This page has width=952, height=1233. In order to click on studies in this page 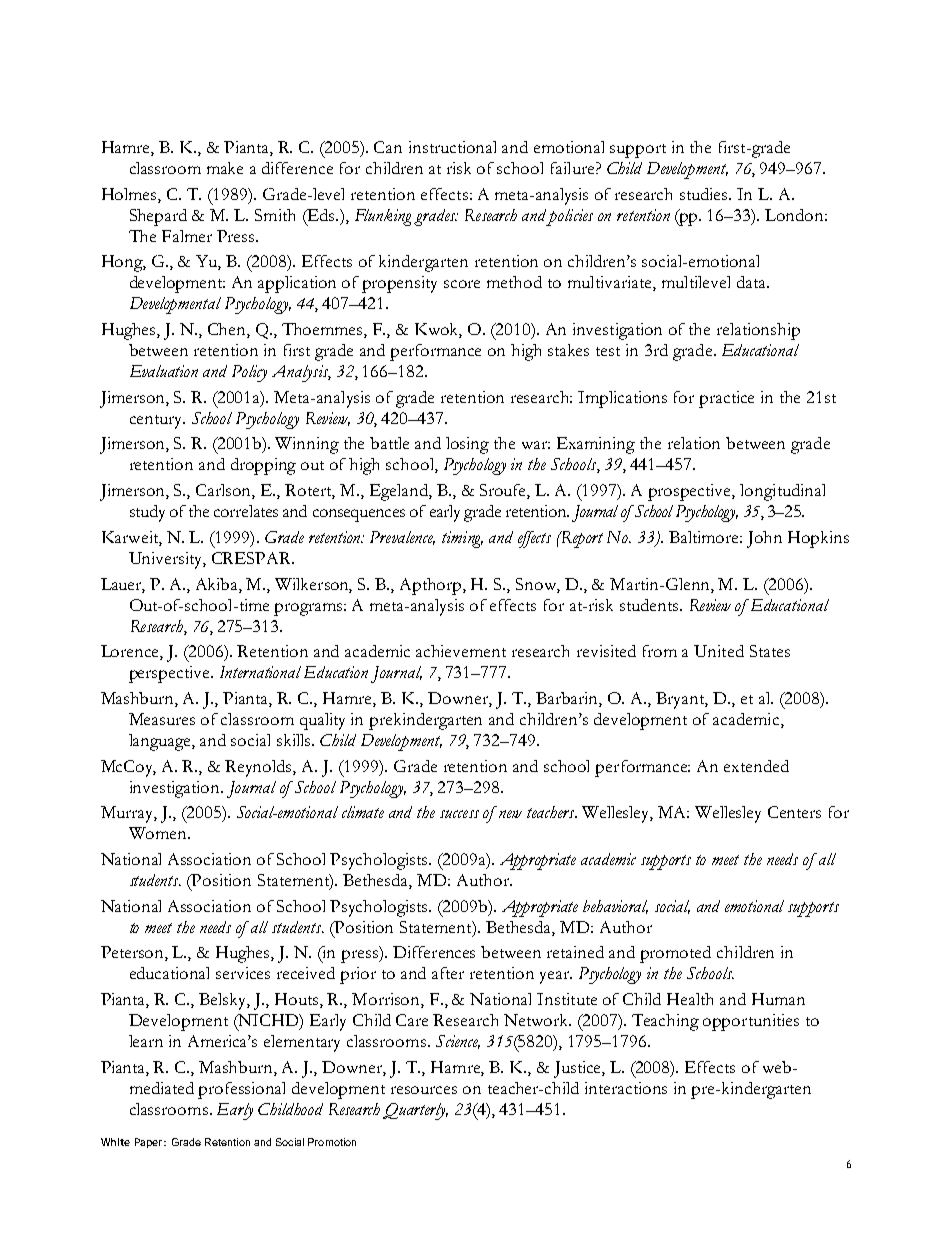, I will do `click(705, 194)`.
